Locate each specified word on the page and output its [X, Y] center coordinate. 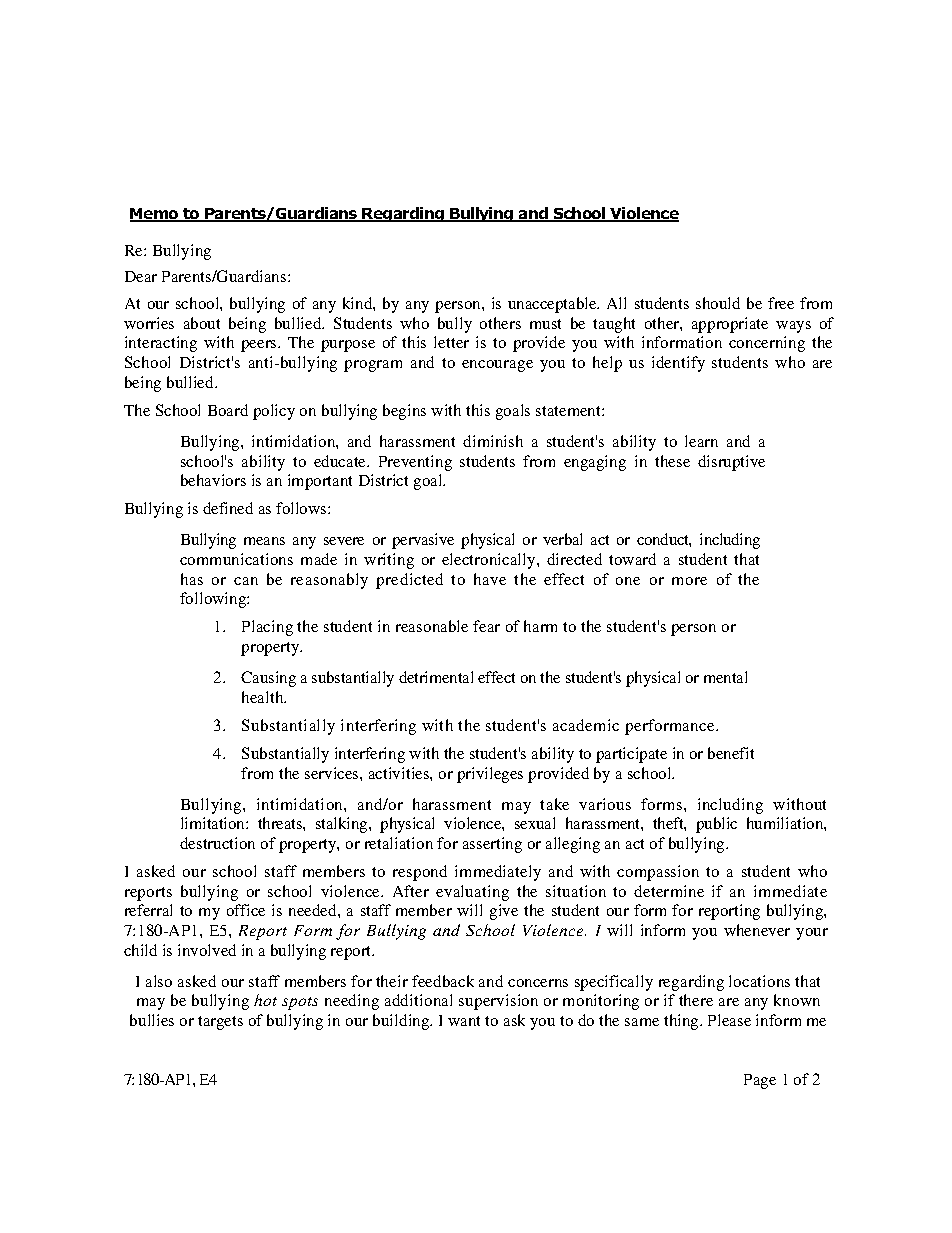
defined [228, 508]
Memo [155, 215]
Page [760, 1081]
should [718, 303]
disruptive [731, 463]
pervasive [423, 541]
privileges [490, 775]
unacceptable [553, 305]
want [464, 1021]
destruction [217, 843]
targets [220, 1023]
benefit [731, 753]
